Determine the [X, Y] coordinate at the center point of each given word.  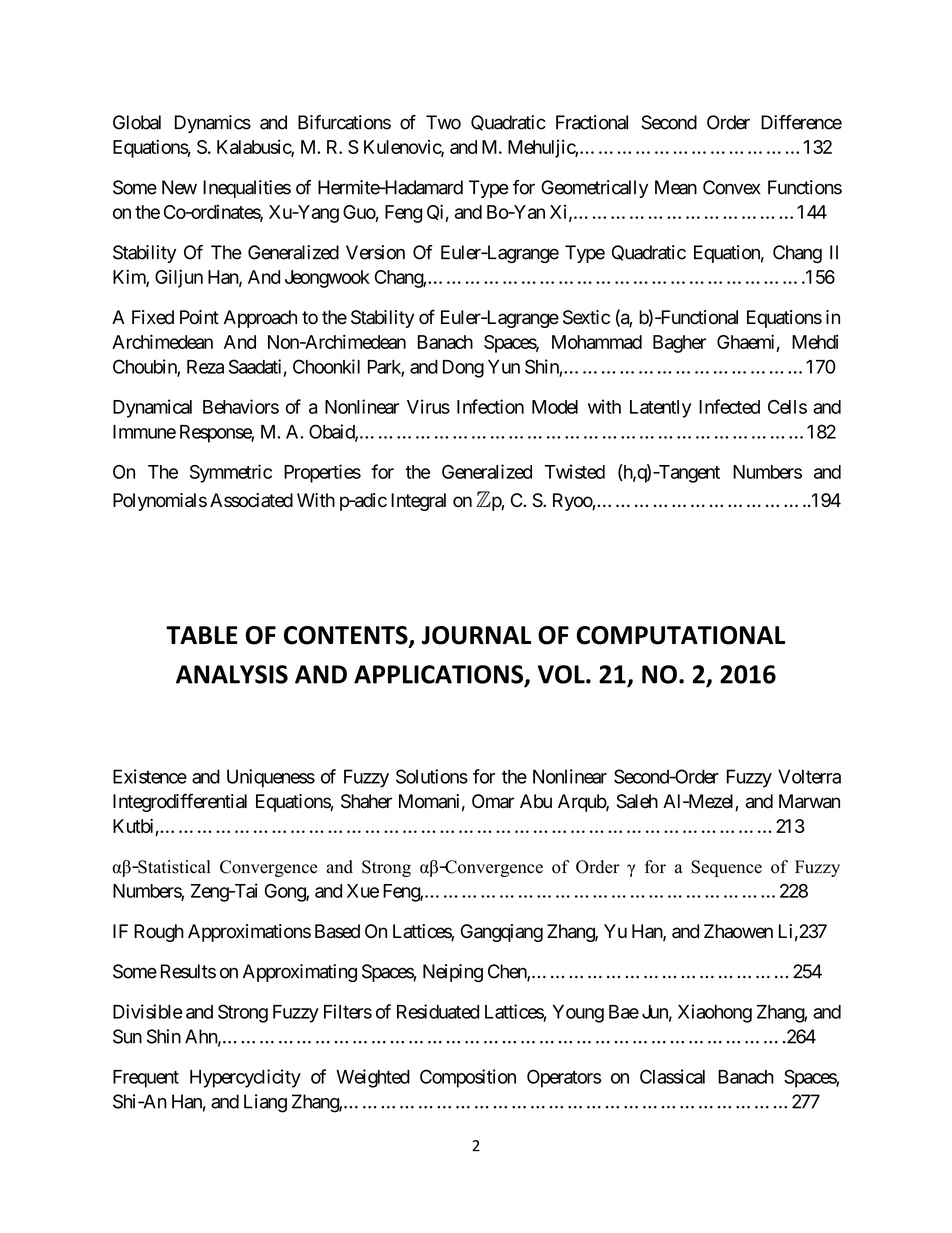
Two [443, 122]
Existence [150, 776]
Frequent [146, 1079]
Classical [672, 1076]
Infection [490, 406]
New [179, 187]
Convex [732, 187]
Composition [468, 1078]
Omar [493, 801]
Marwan [809, 801]
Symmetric [231, 473]
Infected [729, 406]
